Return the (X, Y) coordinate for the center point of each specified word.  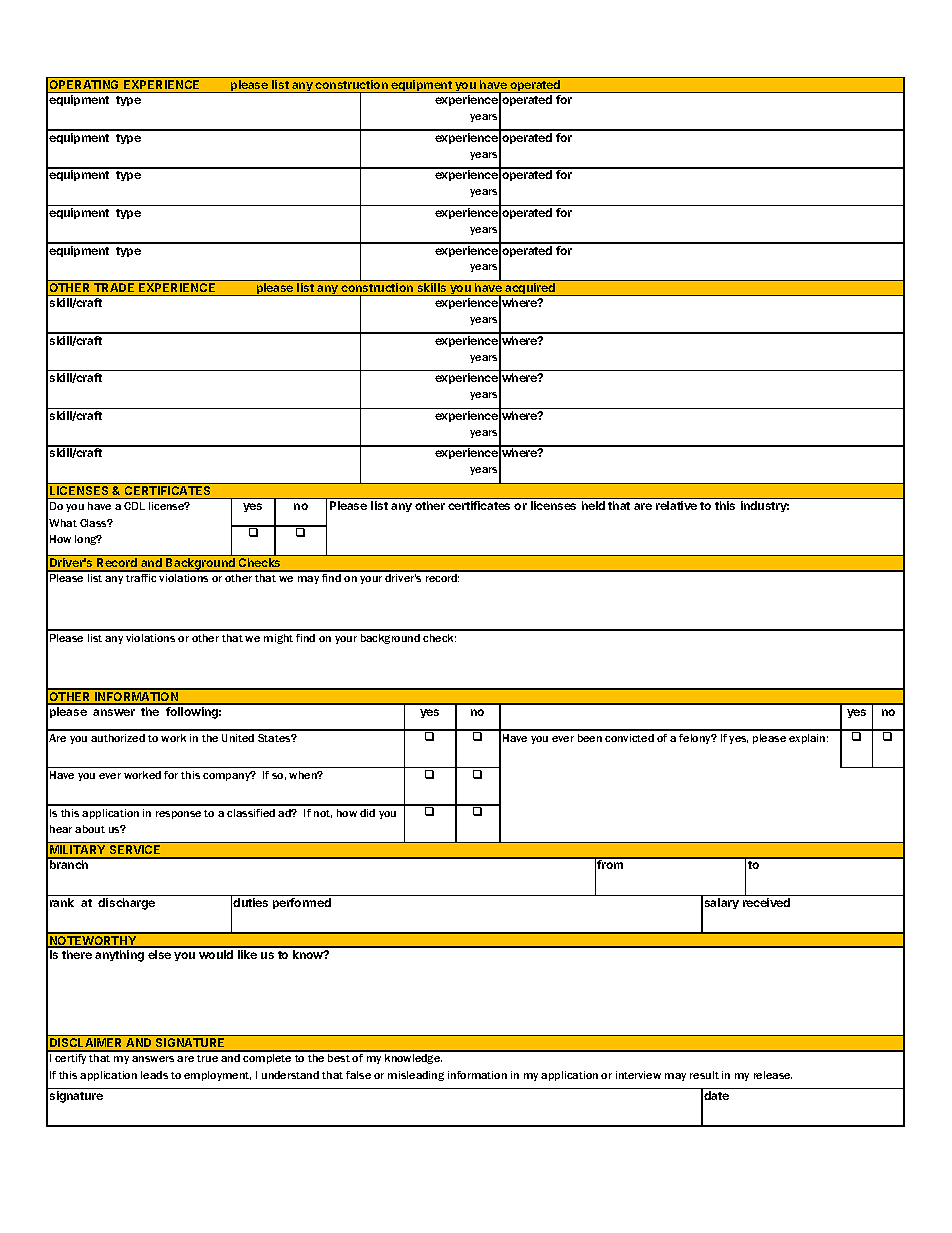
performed (302, 903)
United (238, 738)
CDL (134, 506)
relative (676, 505)
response (178, 815)
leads (154, 1075)
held (593, 505)
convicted (629, 738)
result (704, 1075)
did (367, 813)
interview (638, 1075)
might (278, 639)
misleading (416, 1076)
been (590, 738)
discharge (126, 904)
